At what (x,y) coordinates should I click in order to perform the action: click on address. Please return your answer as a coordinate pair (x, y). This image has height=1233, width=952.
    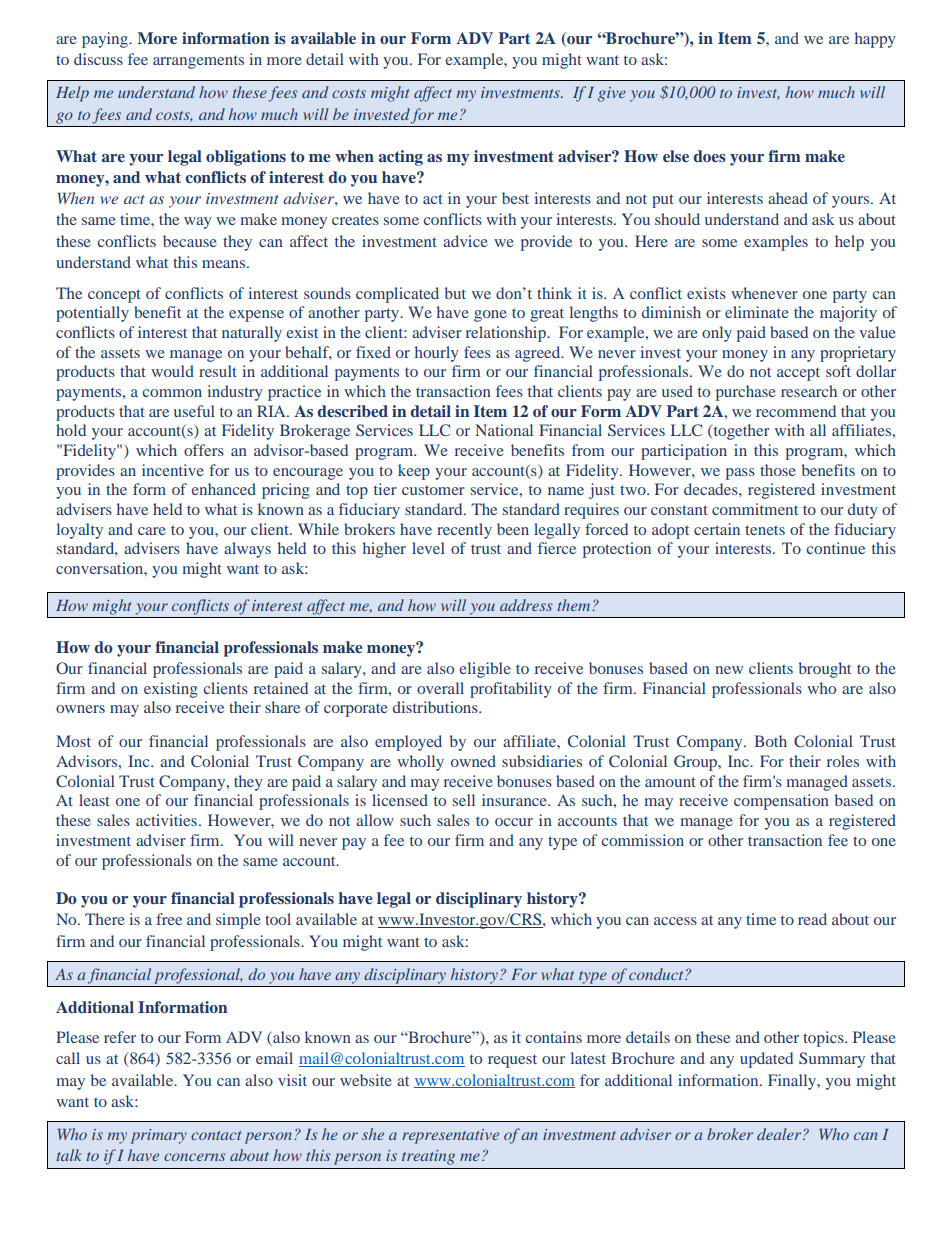
    Looking at the image, I should click on (526, 605).
